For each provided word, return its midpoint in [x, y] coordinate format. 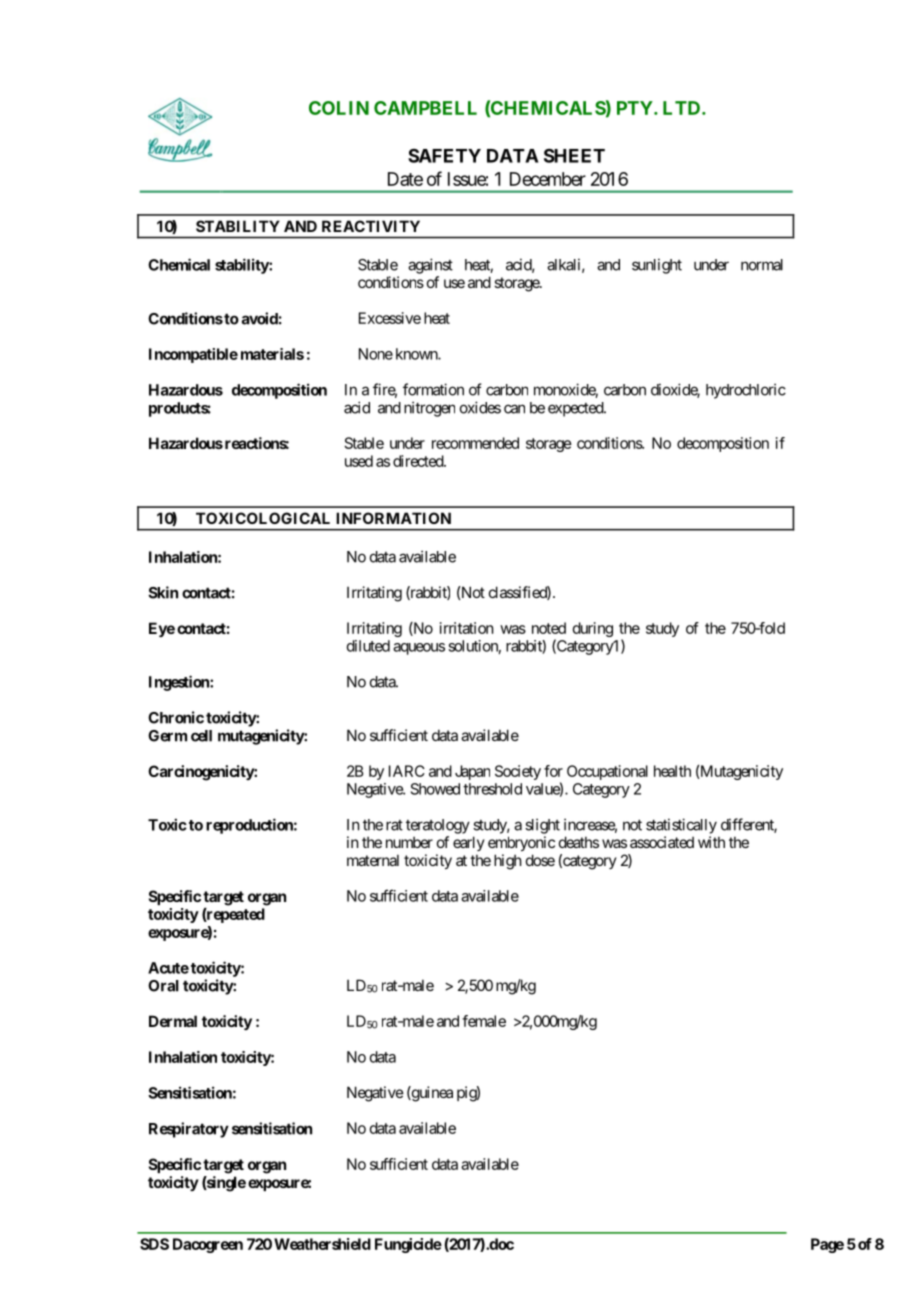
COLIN [339, 108]
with [711, 842]
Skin [163, 592]
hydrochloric [746, 391]
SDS [154, 1244]
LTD [683, 108]
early [469, 843]
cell [201, 736]
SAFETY [444, 156]
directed [419, 461]
